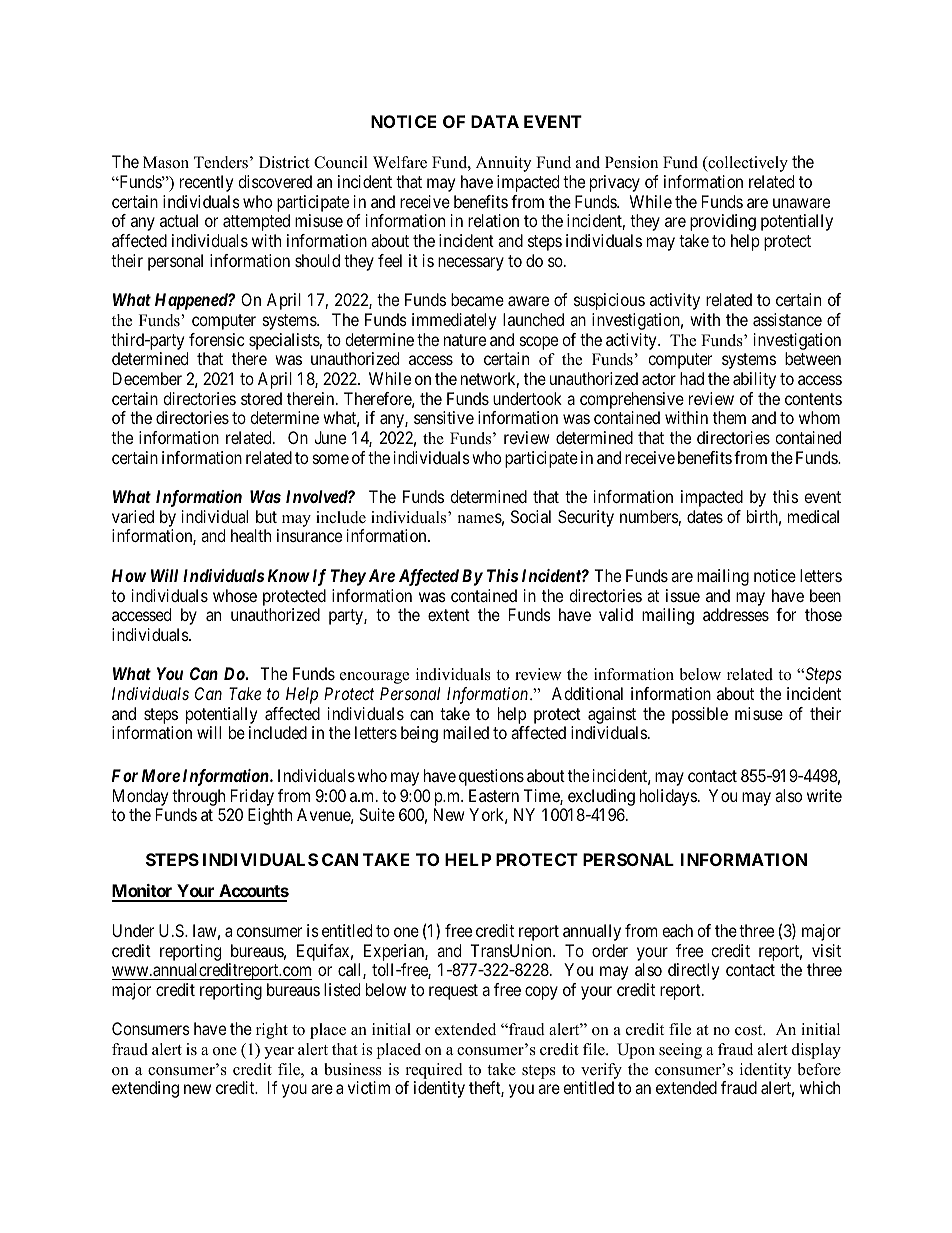  I want to click on addresses, so click(736, 614).
